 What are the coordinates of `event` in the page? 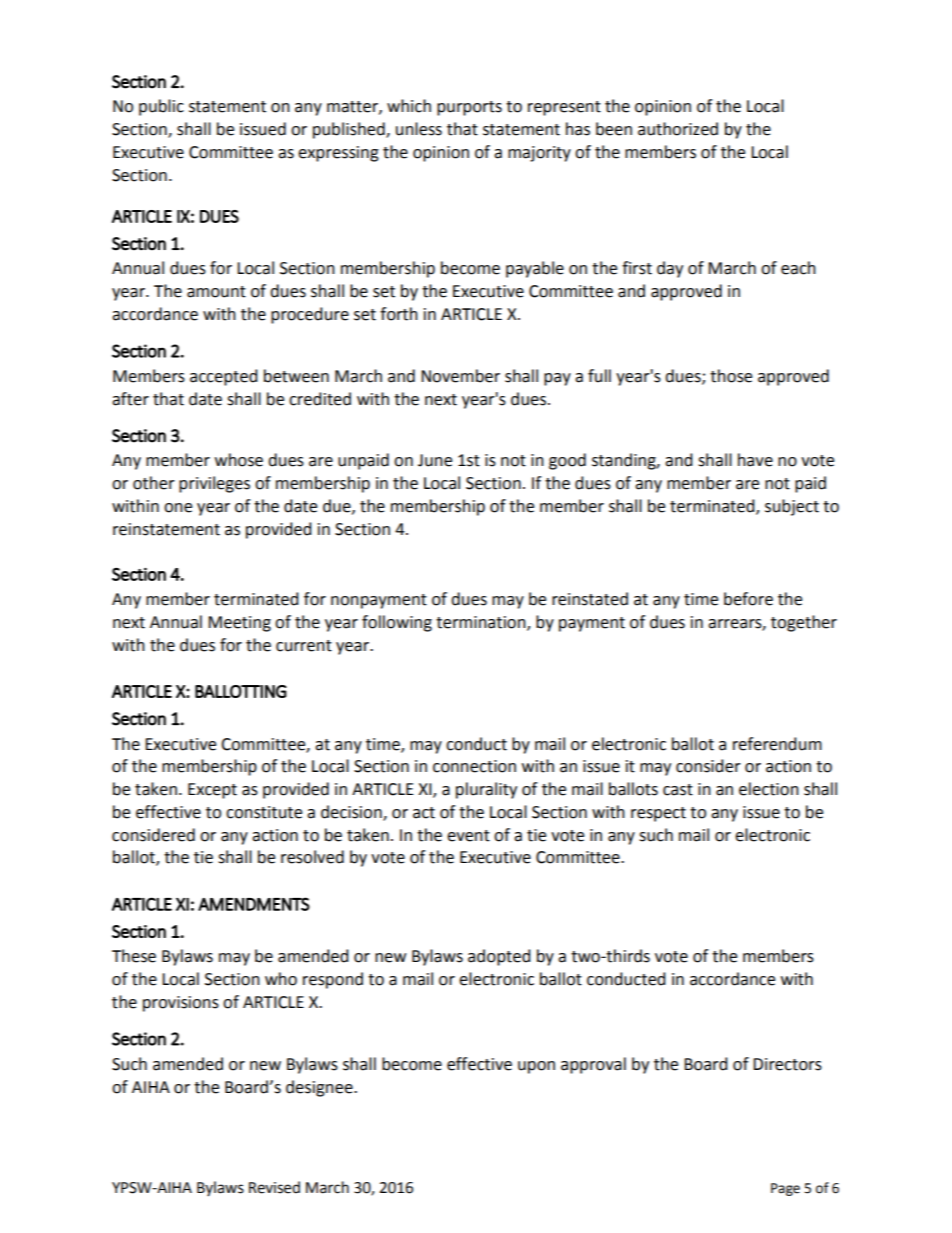 It's located at (468, 836).
